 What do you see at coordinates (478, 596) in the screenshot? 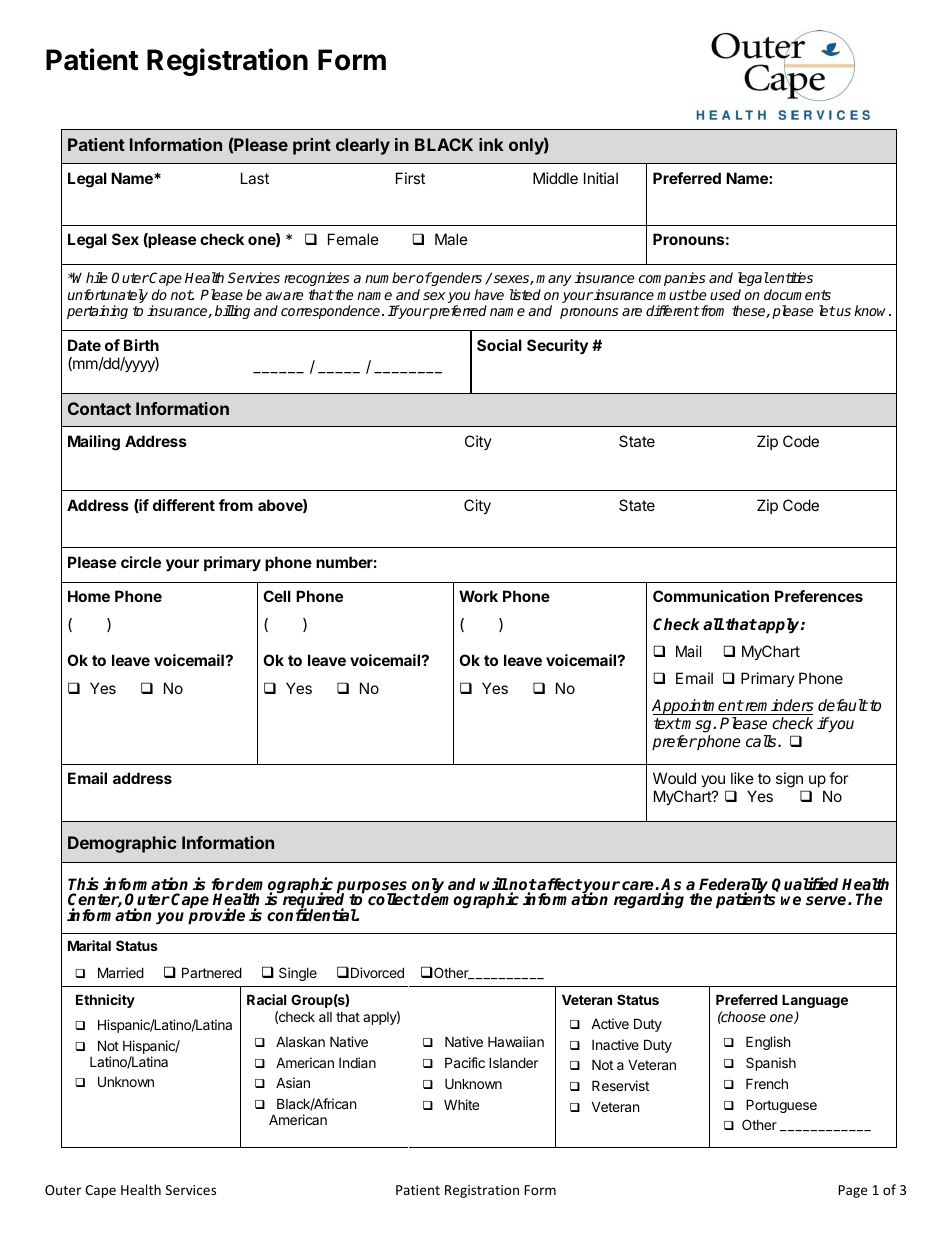
I see `Work` at bounding box center [478, 596].
